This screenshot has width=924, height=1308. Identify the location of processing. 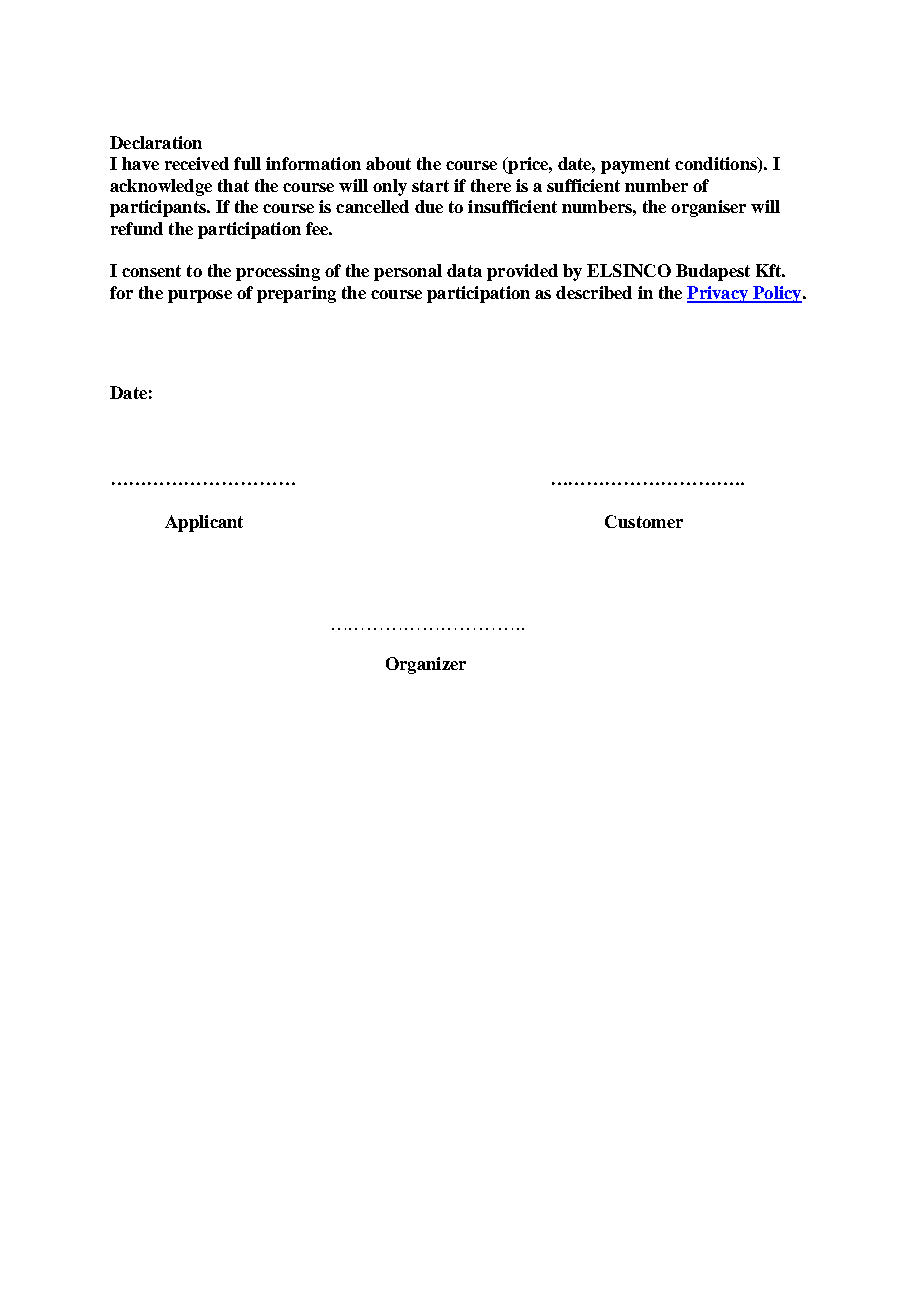
(278, 272).
